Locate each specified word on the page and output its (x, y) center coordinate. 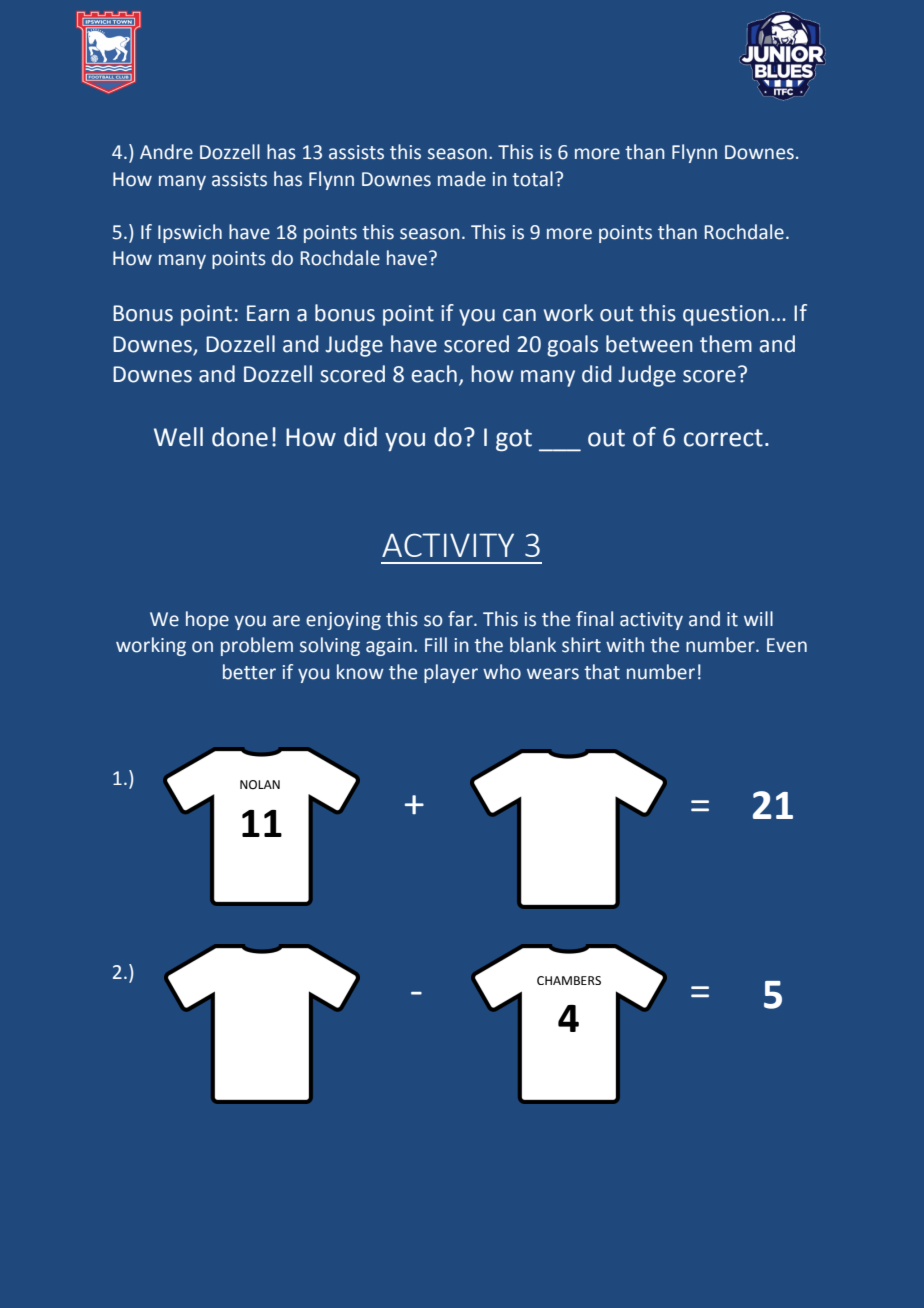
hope (207, 620)
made (462, 179)
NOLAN (260, 785)
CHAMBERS (569, 980)
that (602, 672)
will (758, 618)
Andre (166, 152)
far (461, 619)
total (532, 179)
